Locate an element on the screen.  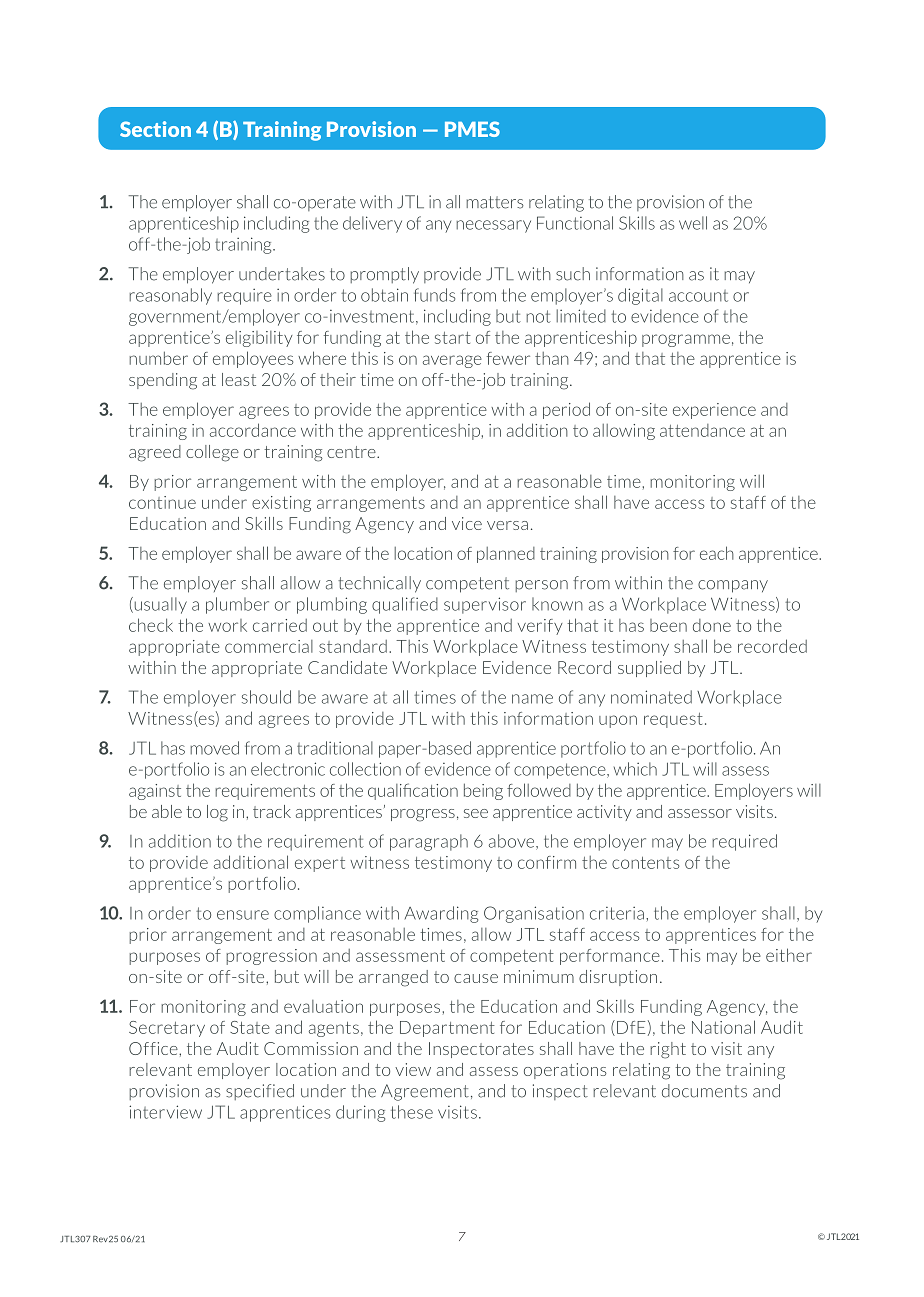
least is located at coordinates (239, 379).
